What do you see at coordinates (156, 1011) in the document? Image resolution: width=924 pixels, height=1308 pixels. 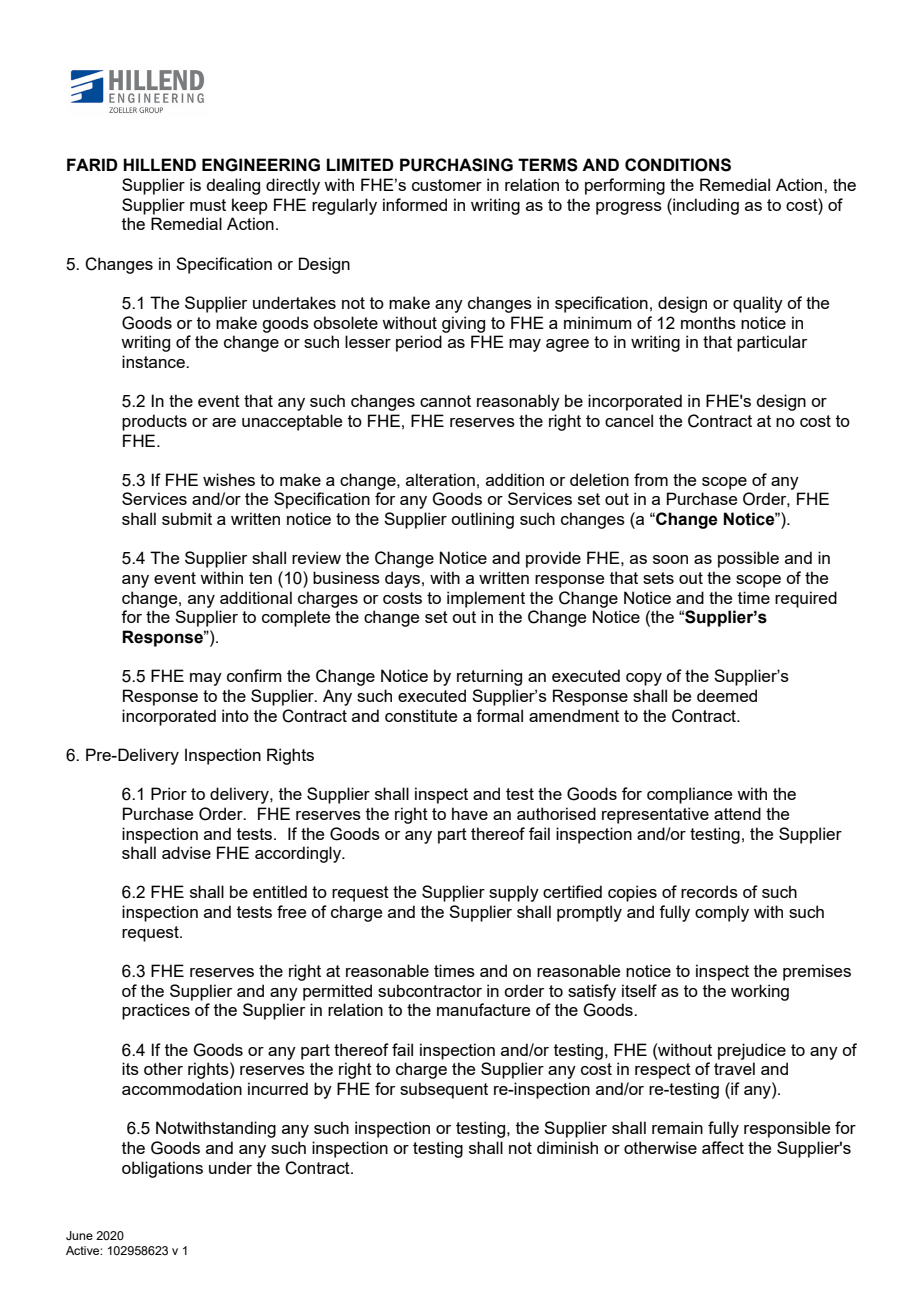 I see `practices` at bounding box center [156, 1011].
